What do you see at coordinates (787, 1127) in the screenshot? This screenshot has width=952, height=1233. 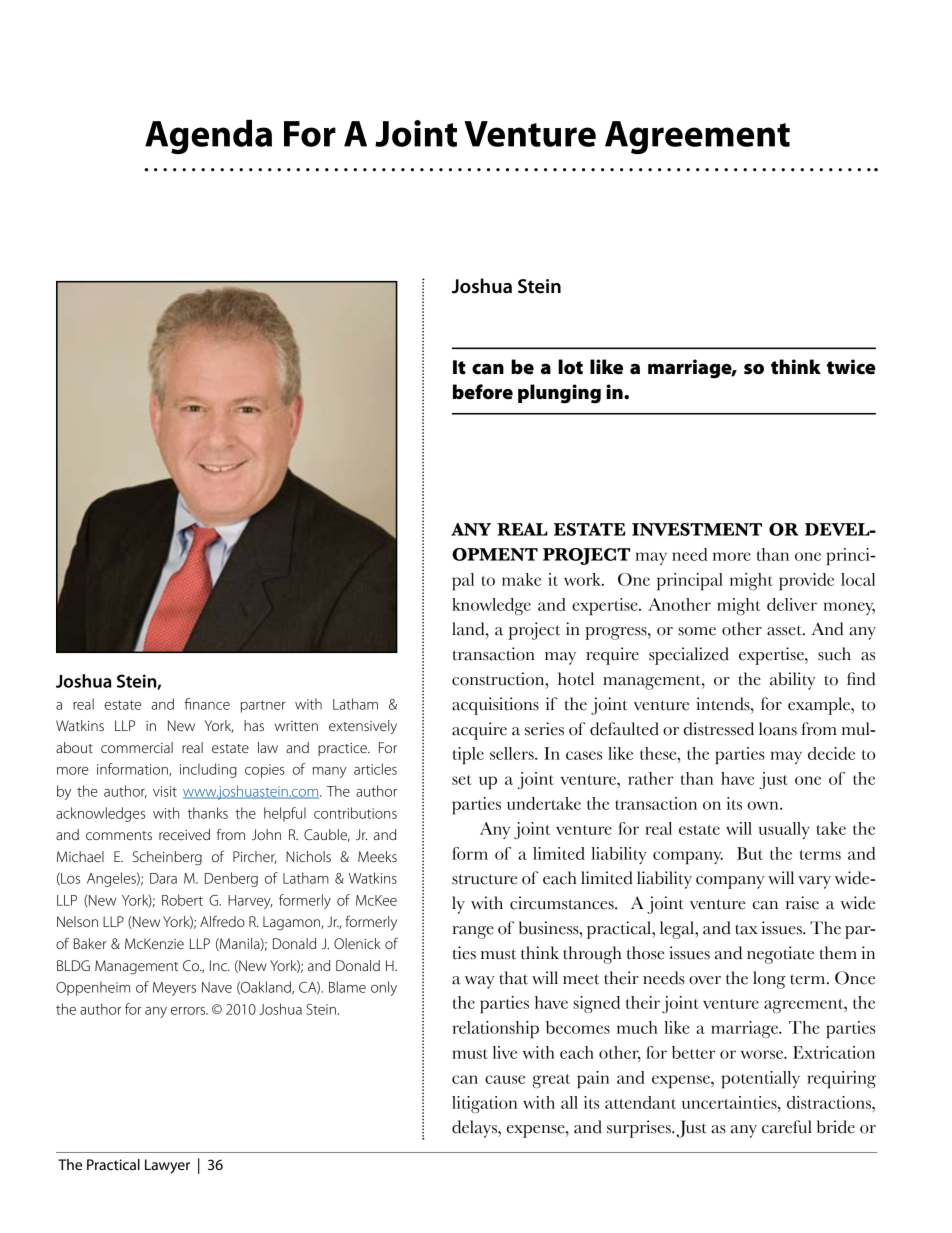 I see `careful` at bounding box center [787, 1127].
